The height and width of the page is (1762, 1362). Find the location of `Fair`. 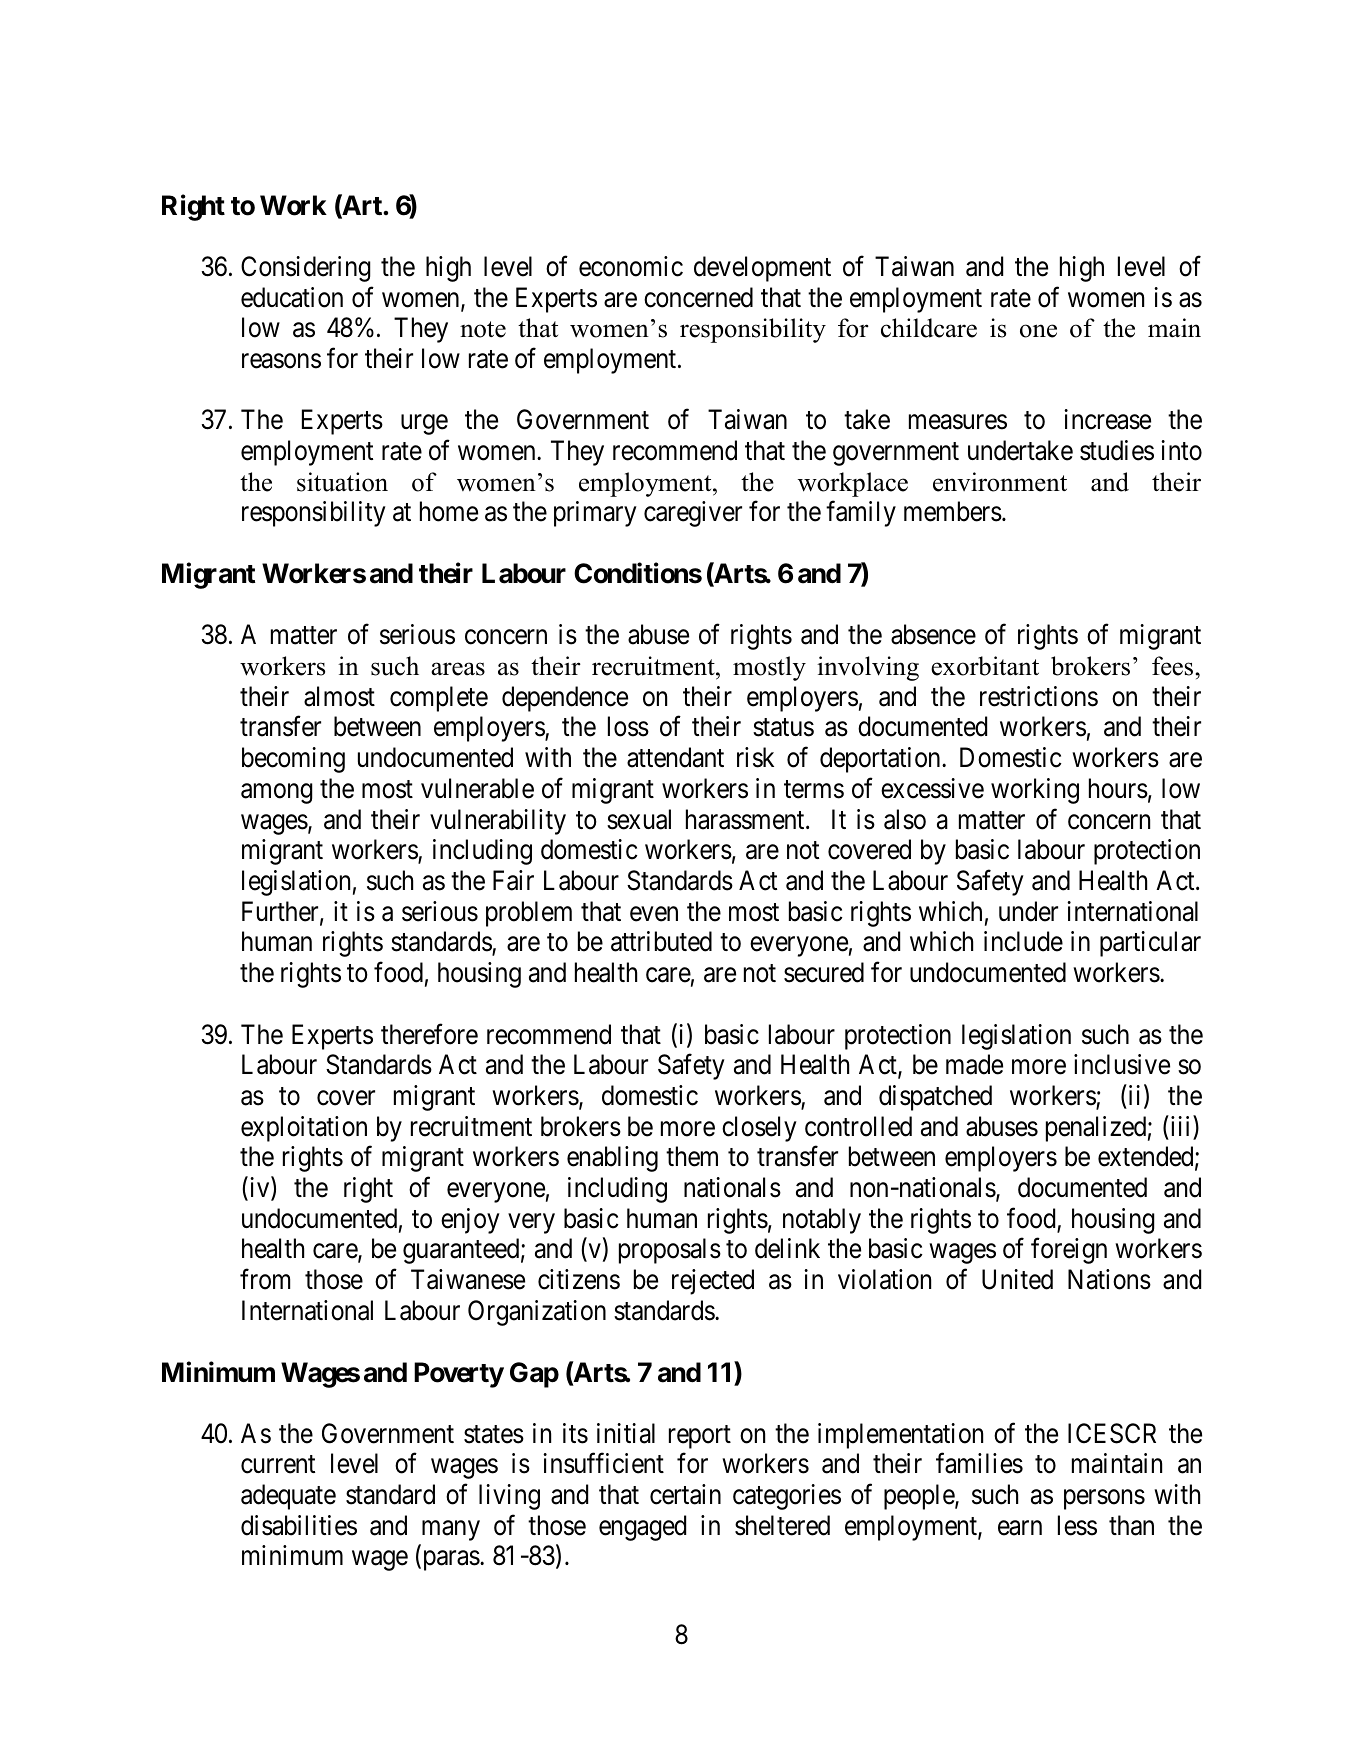

Fair is located at coordinates (513, 880).
